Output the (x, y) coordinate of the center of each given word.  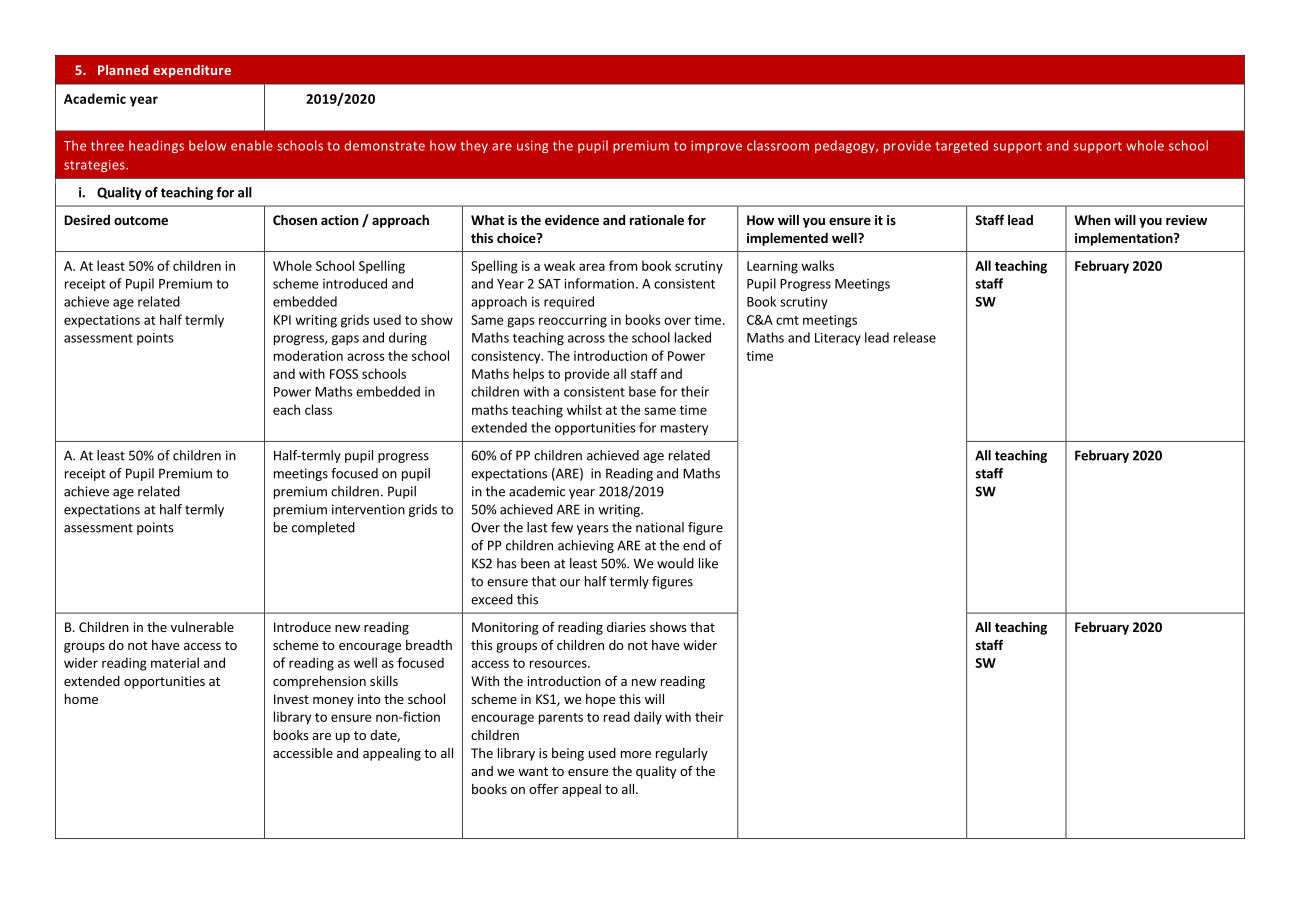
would (675, 563)
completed (323, 528)
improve (716, 147)
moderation (308, 355)
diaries (626, 627)
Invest (291, 699)
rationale (657, 220)
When (1092, 220)
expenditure (192, 71)
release (915, 337)
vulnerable (202, 627)
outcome (141, 220)
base (642, 391)
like (708, 563)
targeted (962, 146)
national (660, 527)
